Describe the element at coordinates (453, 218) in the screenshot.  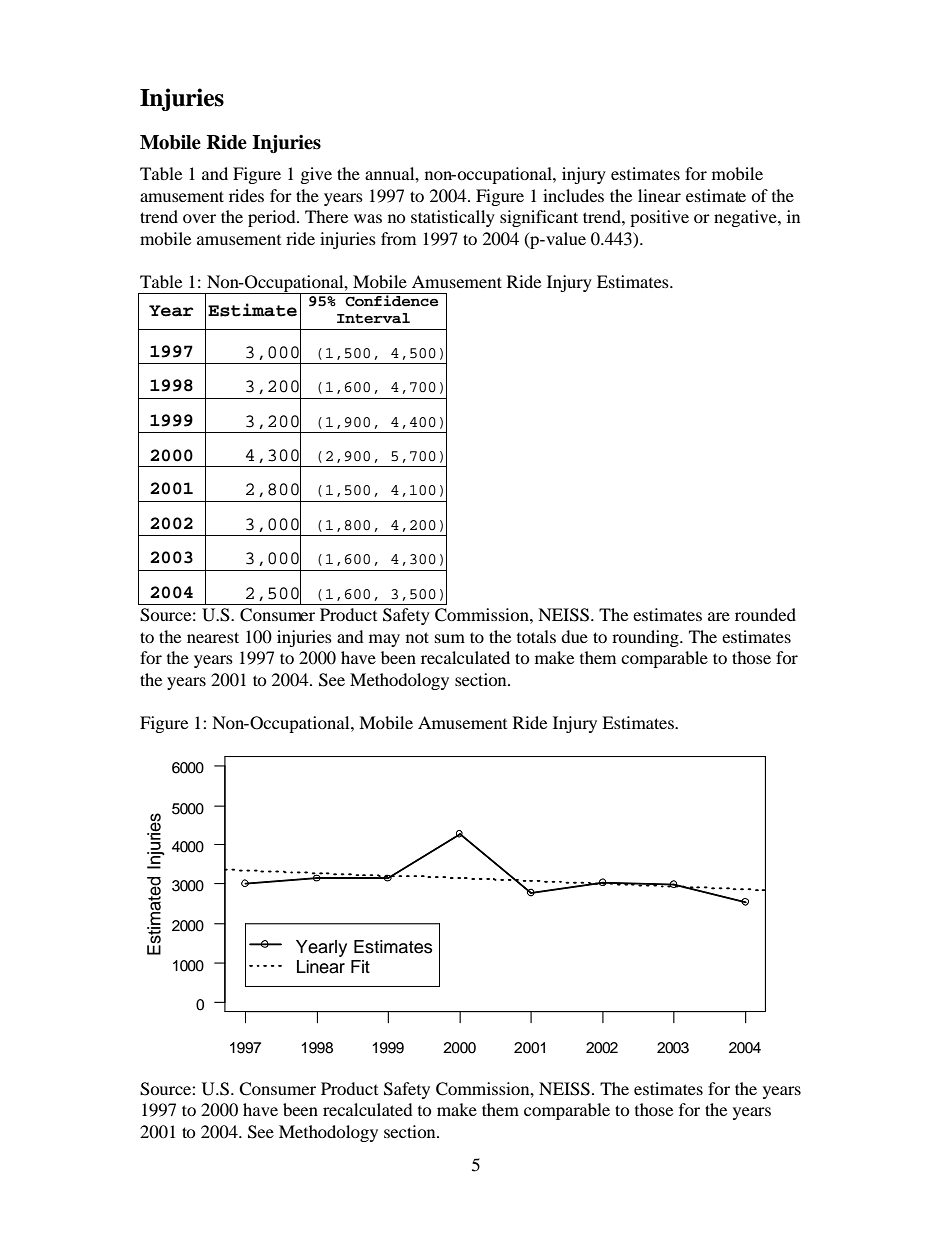
I see `statistically` at that location.
